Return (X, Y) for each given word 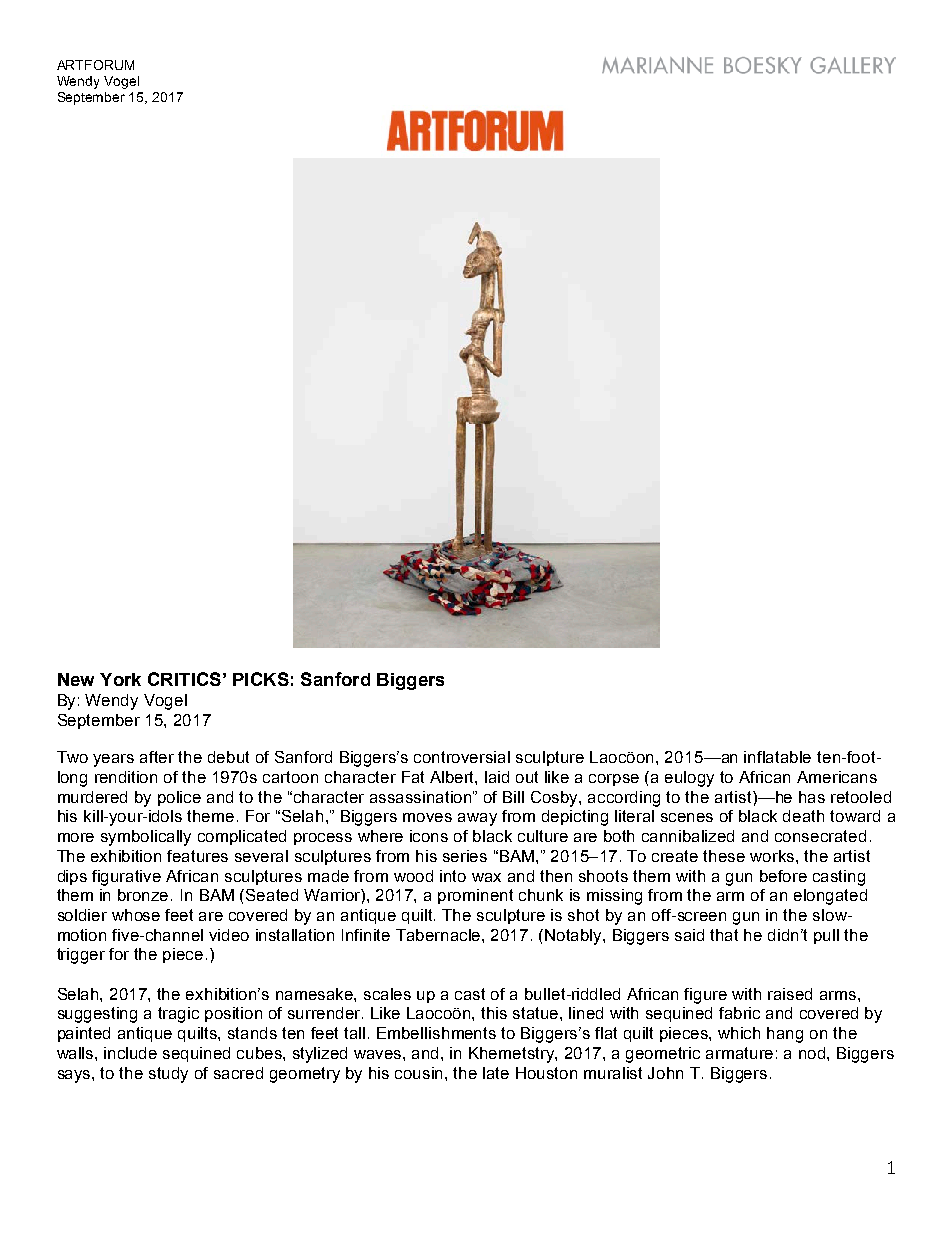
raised (790, 994)
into (453, 876)
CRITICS (184, 679)
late (496, 1073)
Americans (837, 777)
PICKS (261, 679)
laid (497, 777)
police (179, 798)
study (168, 1075)
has (812, 797)
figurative (126, 878)
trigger (81, 956)
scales (387, 994)
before (783, 876)
